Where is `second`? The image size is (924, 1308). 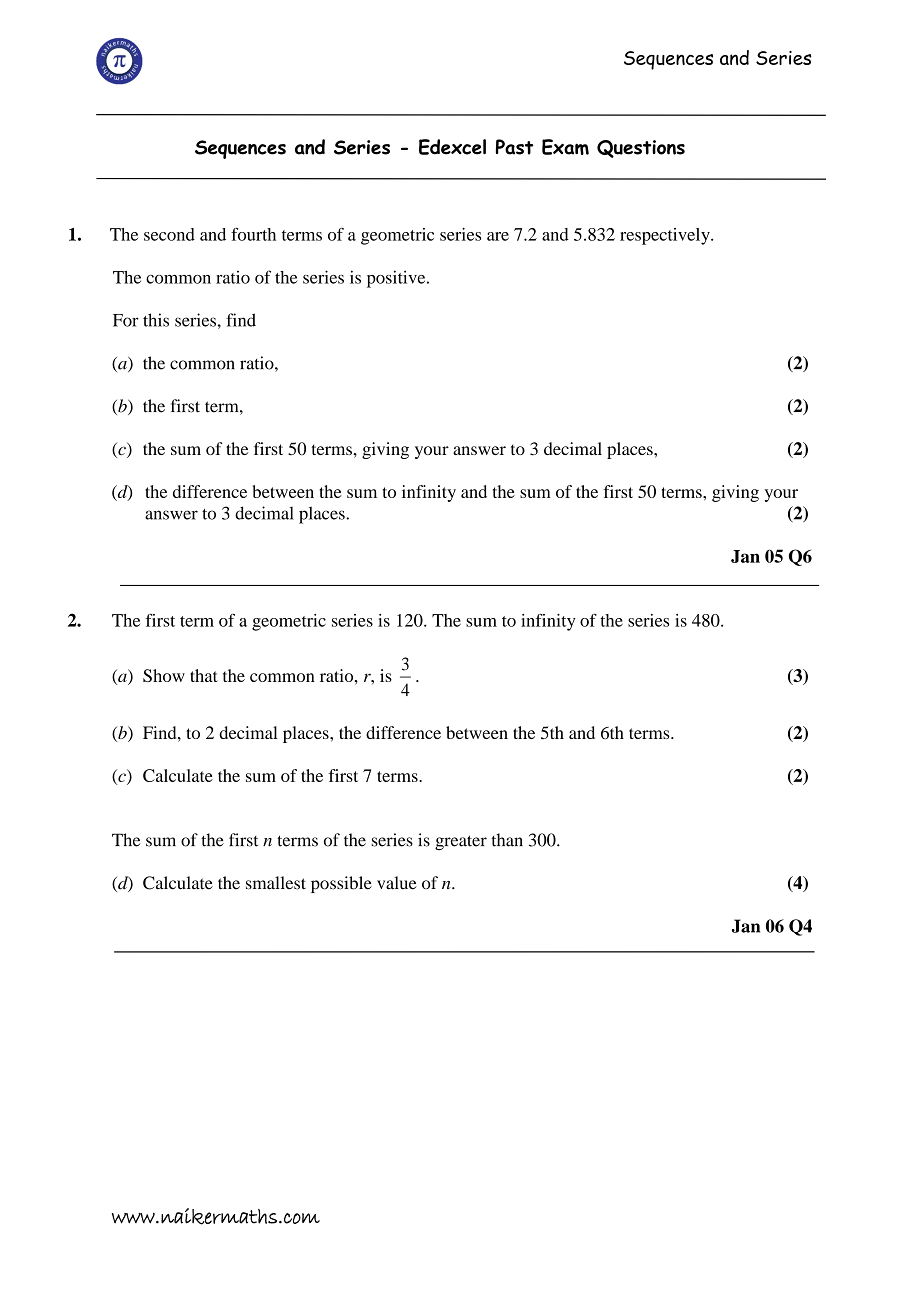 second is located at coordinates (169, 234).
